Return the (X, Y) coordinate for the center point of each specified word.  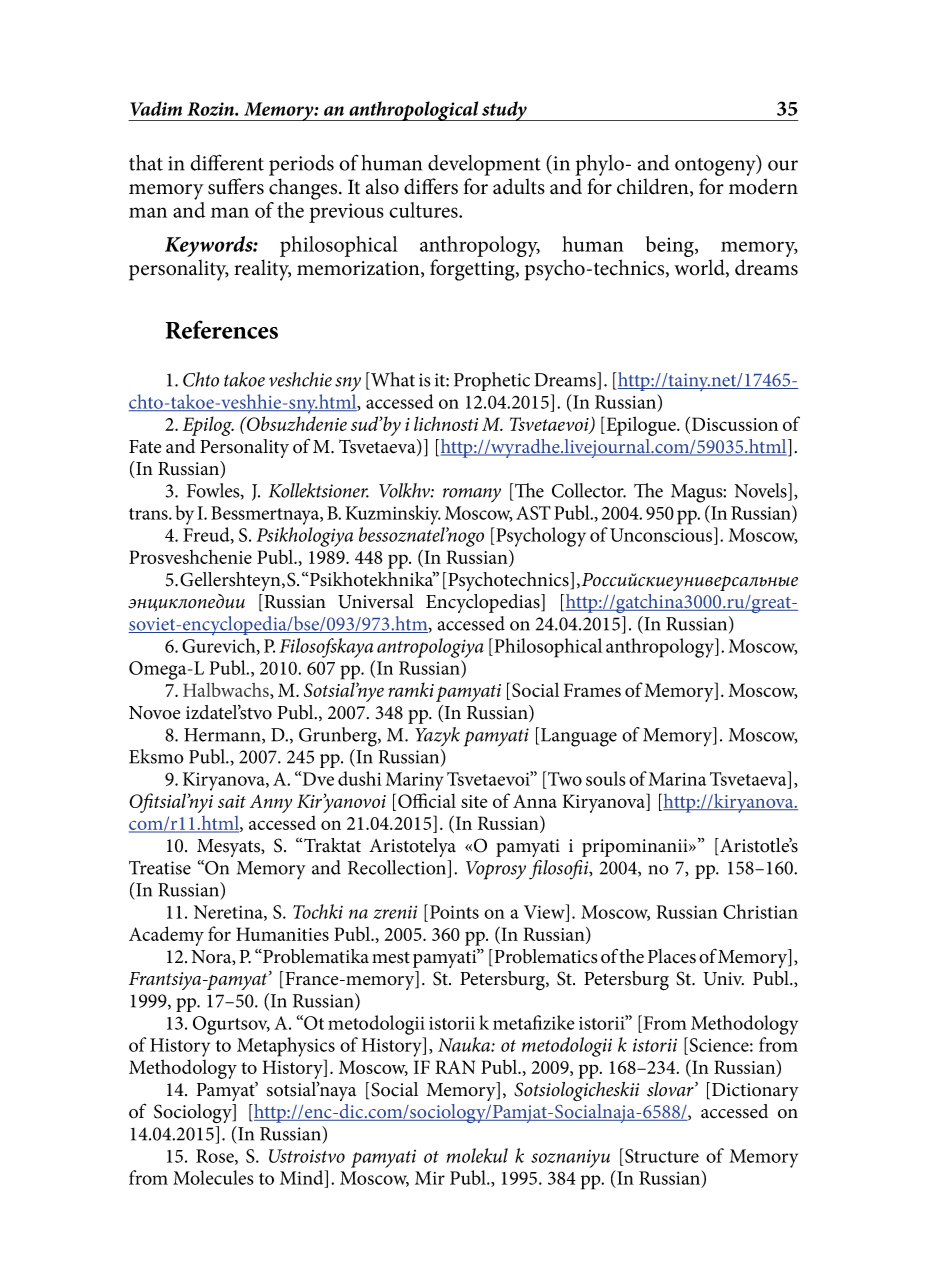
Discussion (735, 424)
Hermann (223, 736)
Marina (677, 779)
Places (672, 956)
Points (454, 912)
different (227, 162)
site (474, 801)
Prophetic (492, 381)
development (484, 165)
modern (763, 186)
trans (149, 514)
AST (533, 513)
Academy (166, 936)
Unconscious (662, 534)
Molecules (213, 1177)
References (222, 329)
